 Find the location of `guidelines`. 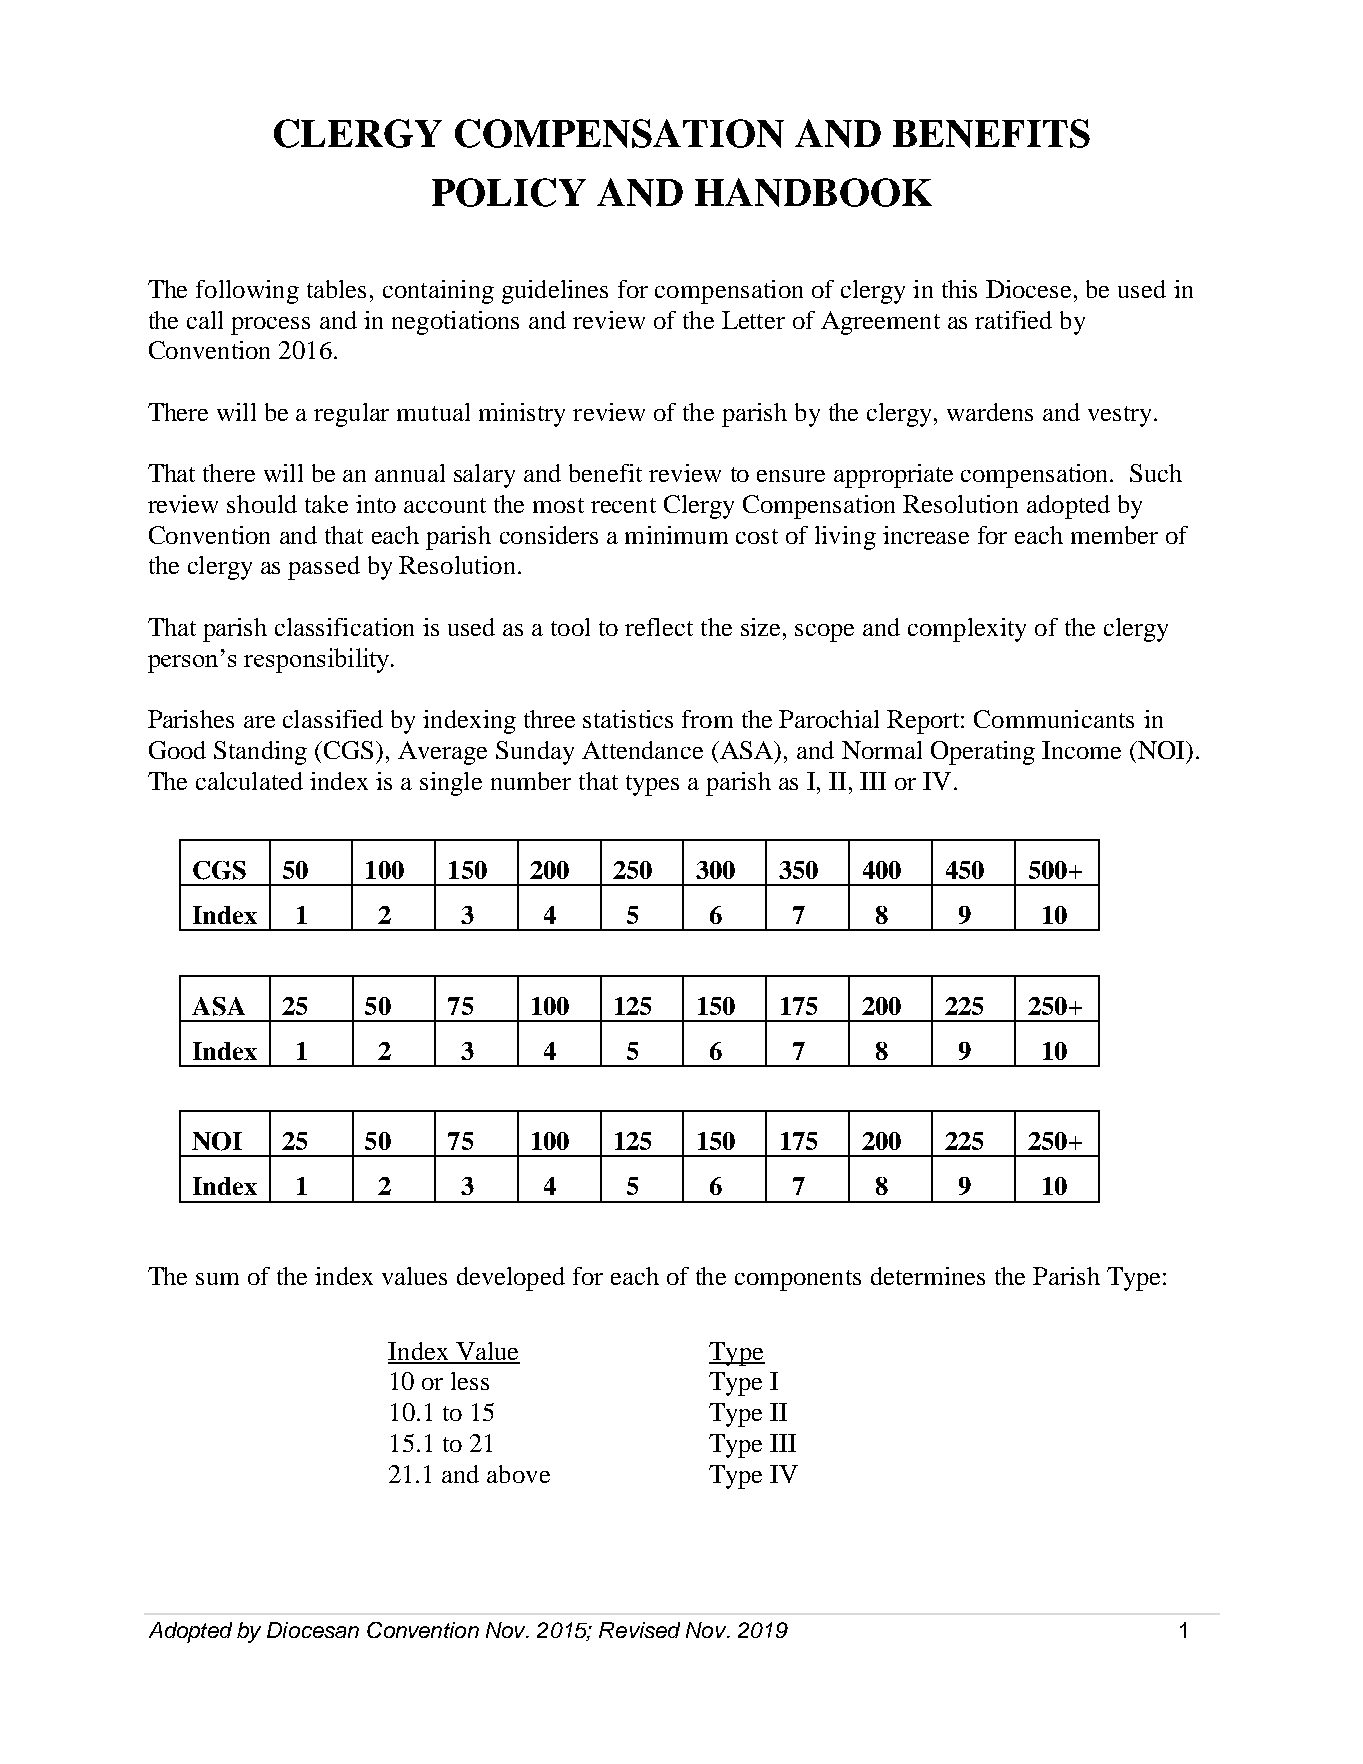

guidelines is located at coordinates (555, 292).
